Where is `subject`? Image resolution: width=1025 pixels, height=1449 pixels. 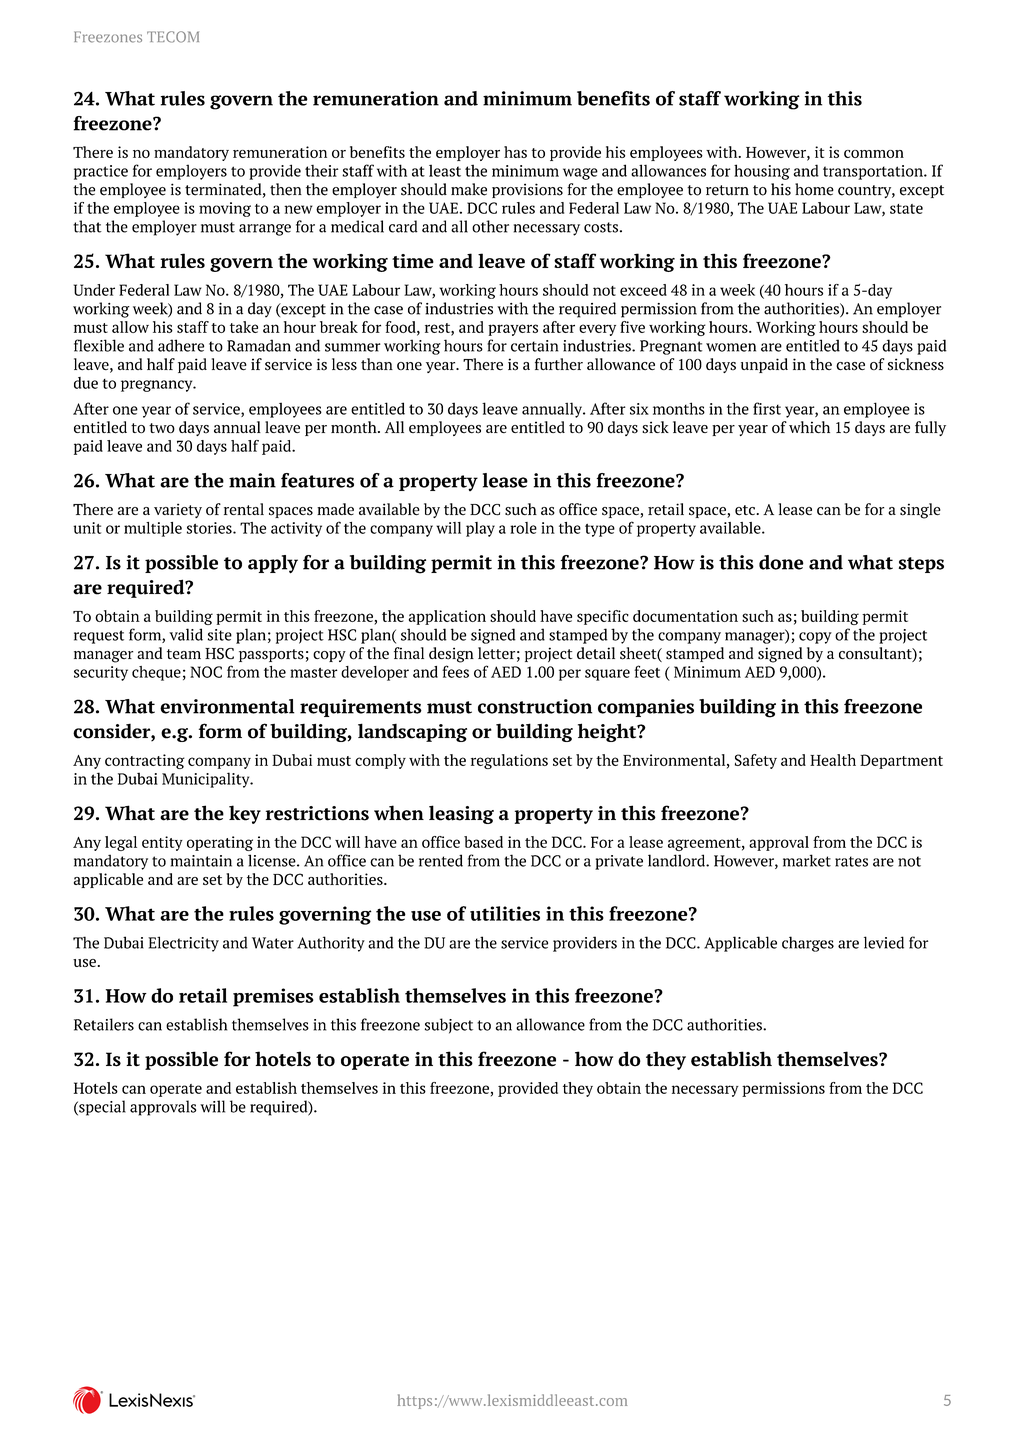
subject is located at coordinates (449, 1026).
